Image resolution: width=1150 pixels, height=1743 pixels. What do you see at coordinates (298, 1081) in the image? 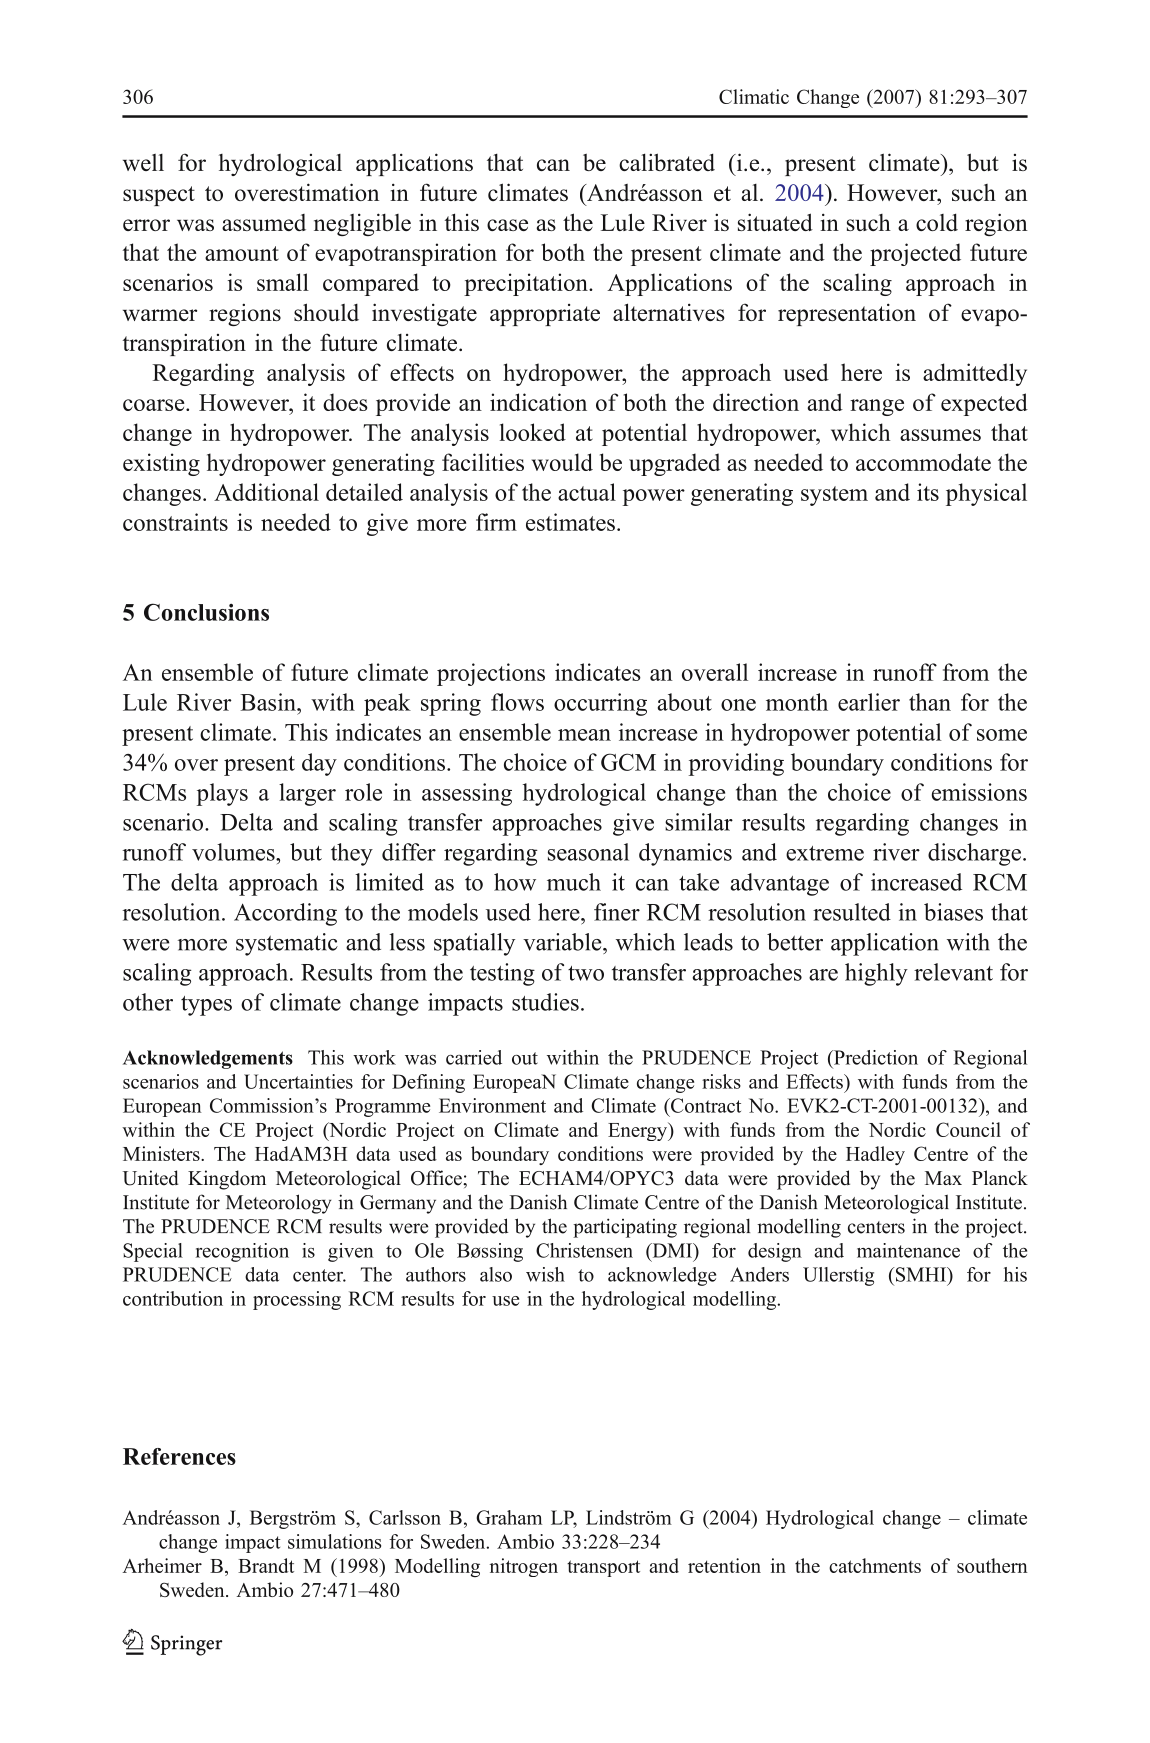
I see `Uncertainties` at bounding box center [298, 1081].
